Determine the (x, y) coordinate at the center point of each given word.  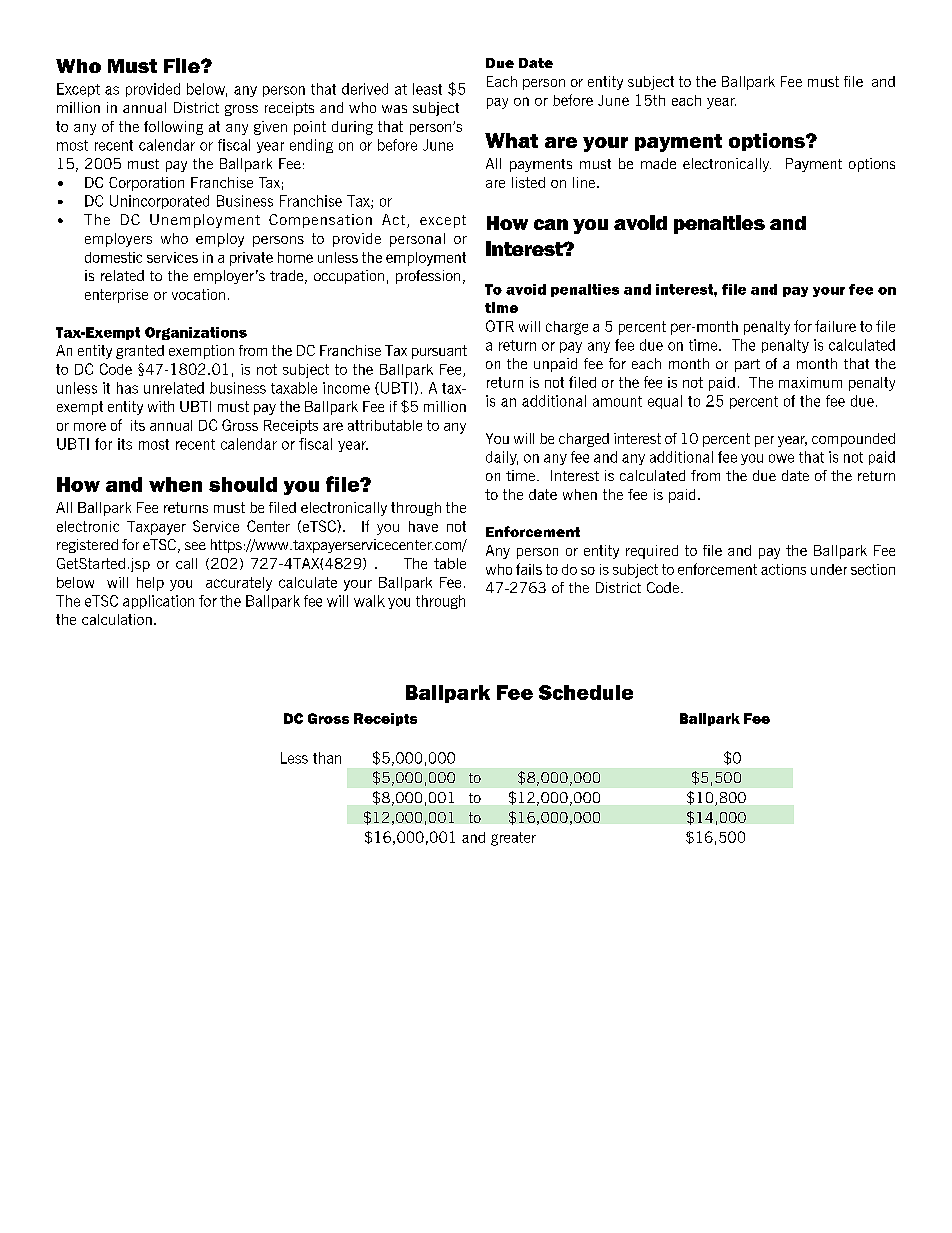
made (658, 163)
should (243, 484)
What (511, 140)
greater (513, 839)
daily (502, 458)
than (327, 758)
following (173, 128)
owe (781, 458)
